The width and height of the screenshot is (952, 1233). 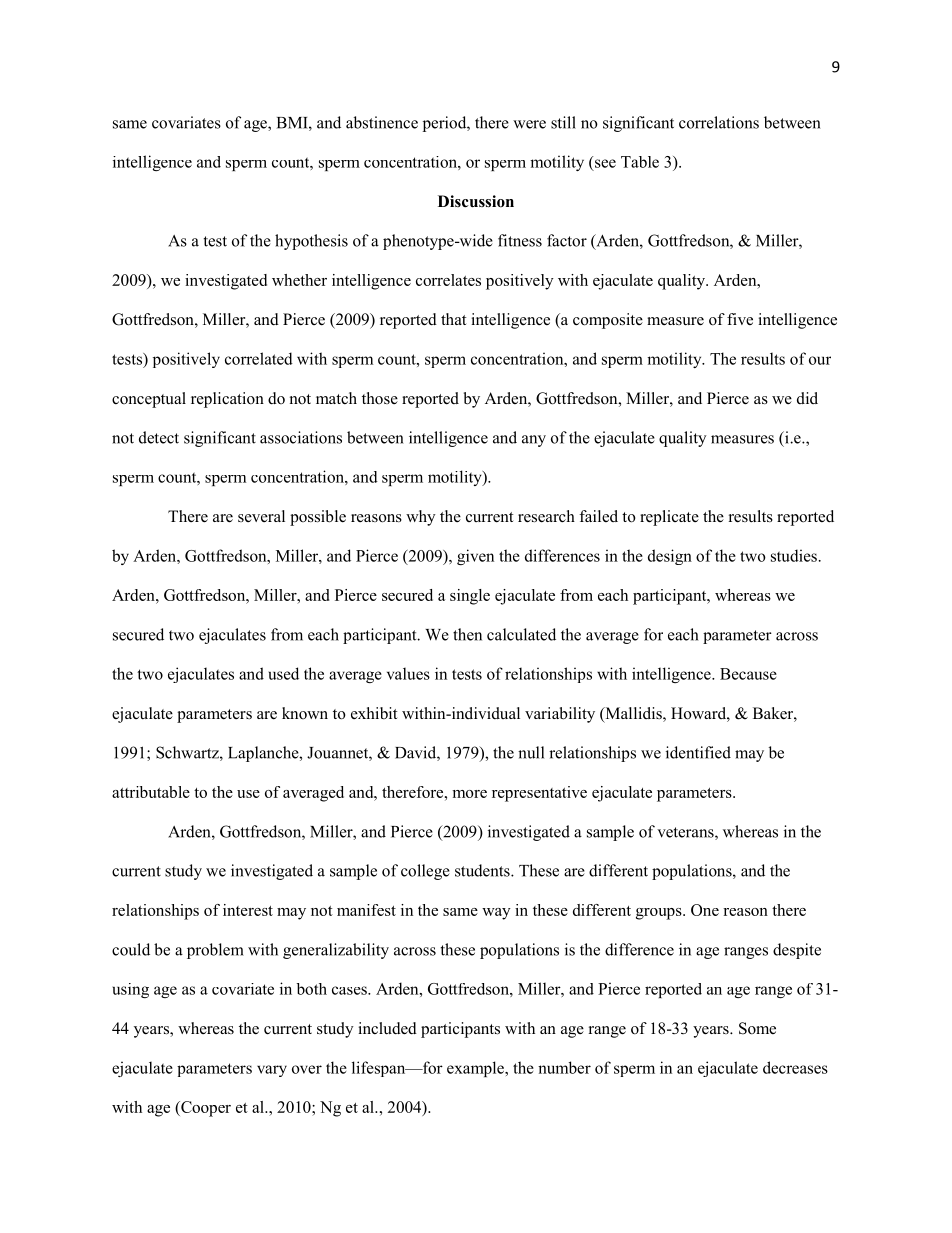 What do you see at coordinates (470, 597) in the screenshot?
I see `single` at bounding box center [470, 597].
